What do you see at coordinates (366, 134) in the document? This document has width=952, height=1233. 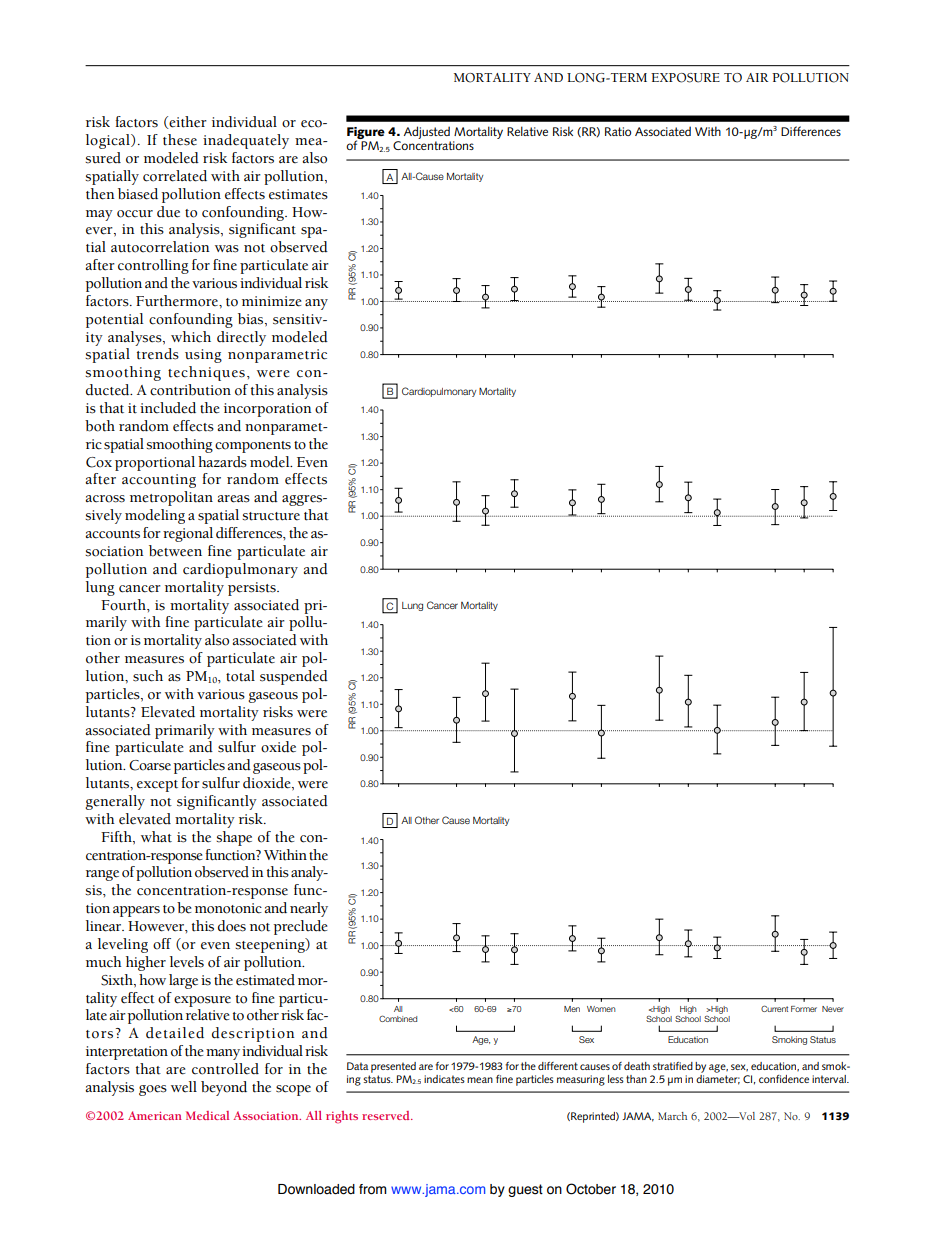 I see `Figure` at bounding box center [366, 134].
